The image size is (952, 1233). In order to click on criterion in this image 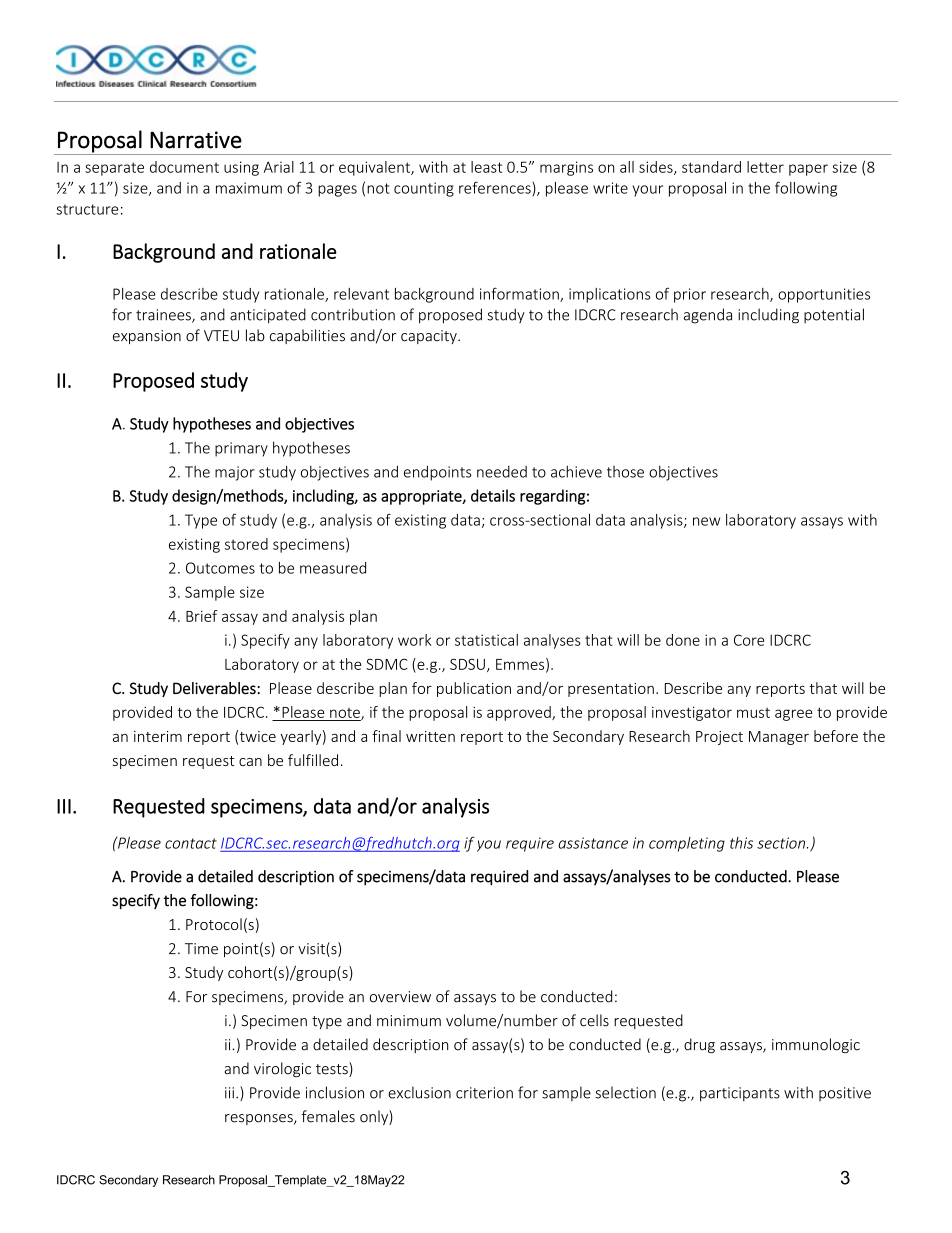, I will do `click(484, 1093)`.
